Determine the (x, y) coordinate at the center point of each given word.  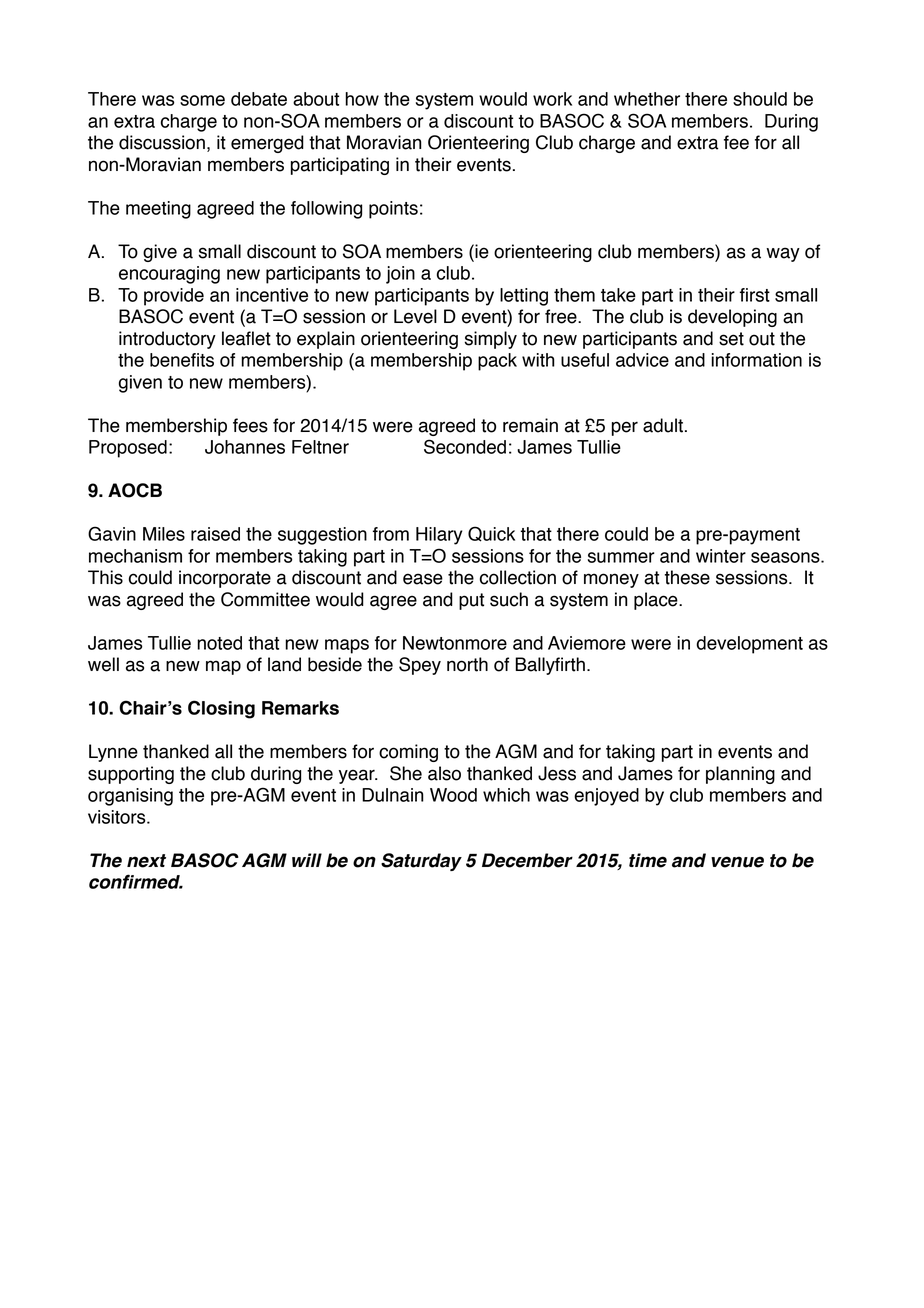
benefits (182, 360)
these (687, 577)
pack (497, 362)
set (731, 339)
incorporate (225, 579)
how (362, 99)
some (202, 100)
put (471, 601)
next (146, 861)
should (760, 99)
